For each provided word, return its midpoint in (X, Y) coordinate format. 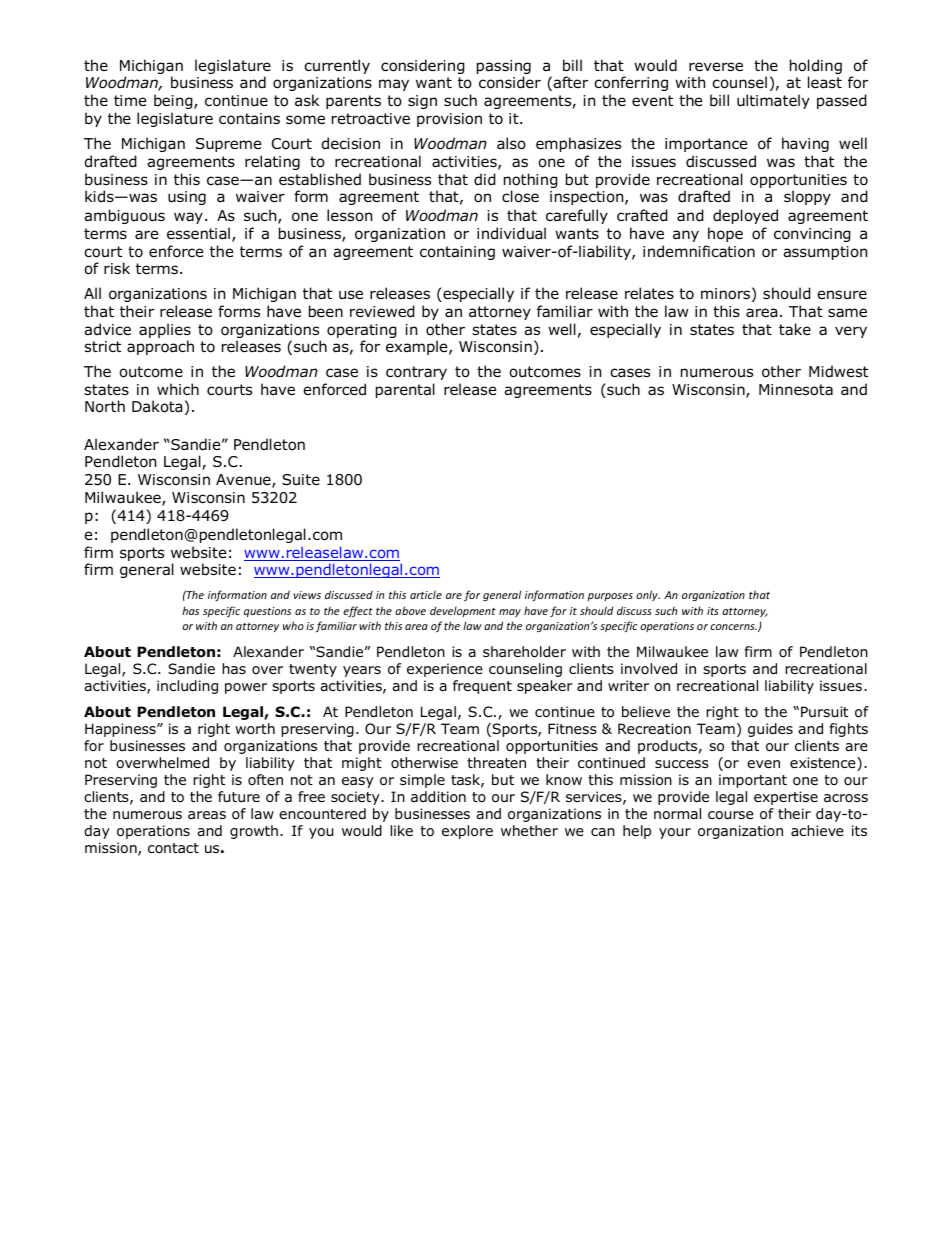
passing (504, 68)
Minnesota (796, 390)
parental (405, 390)
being (174, 101)
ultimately (773, 101)
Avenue (244, 481)
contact (173, 848)
